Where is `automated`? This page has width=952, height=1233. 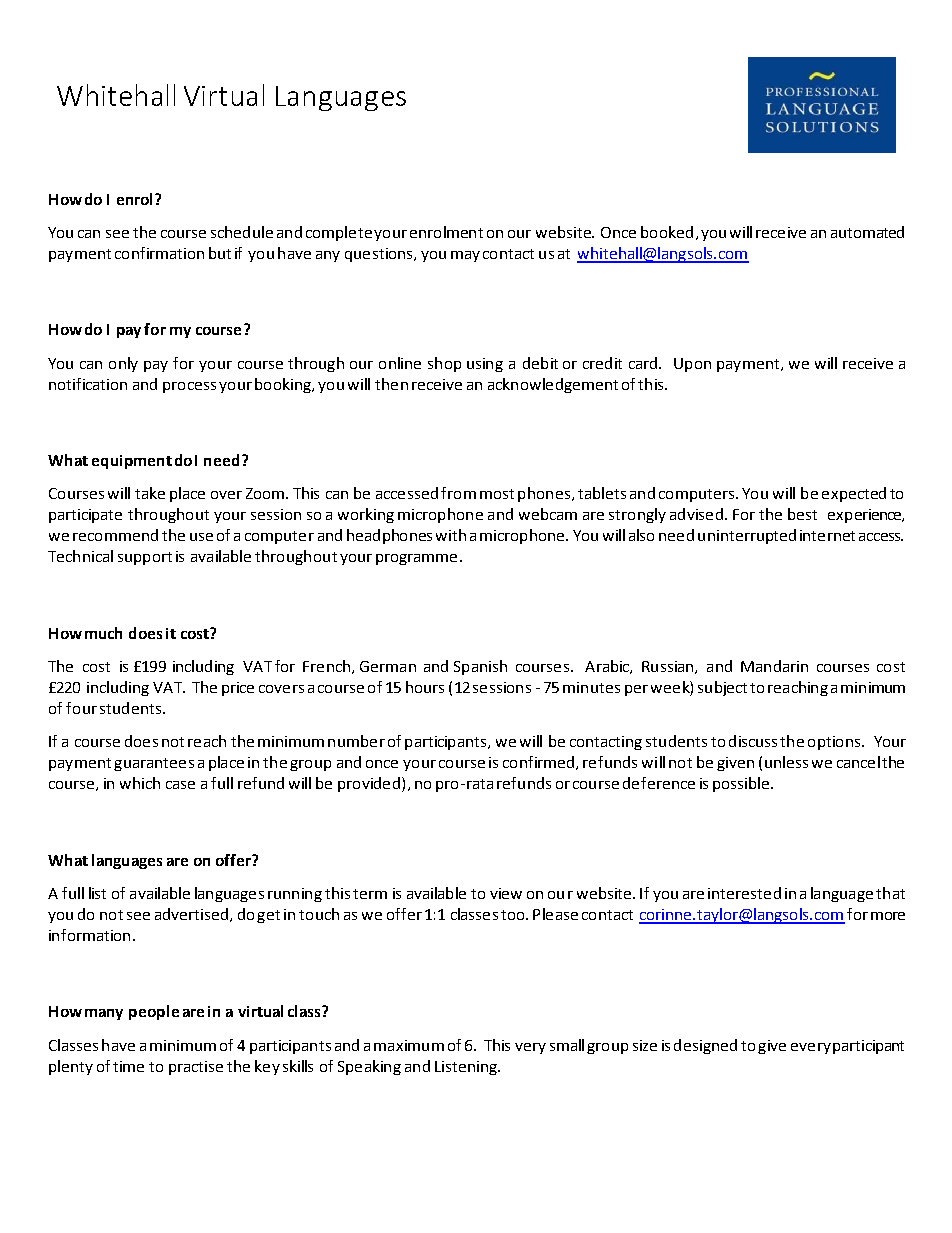
automated is located at coordinates (867, 232).
